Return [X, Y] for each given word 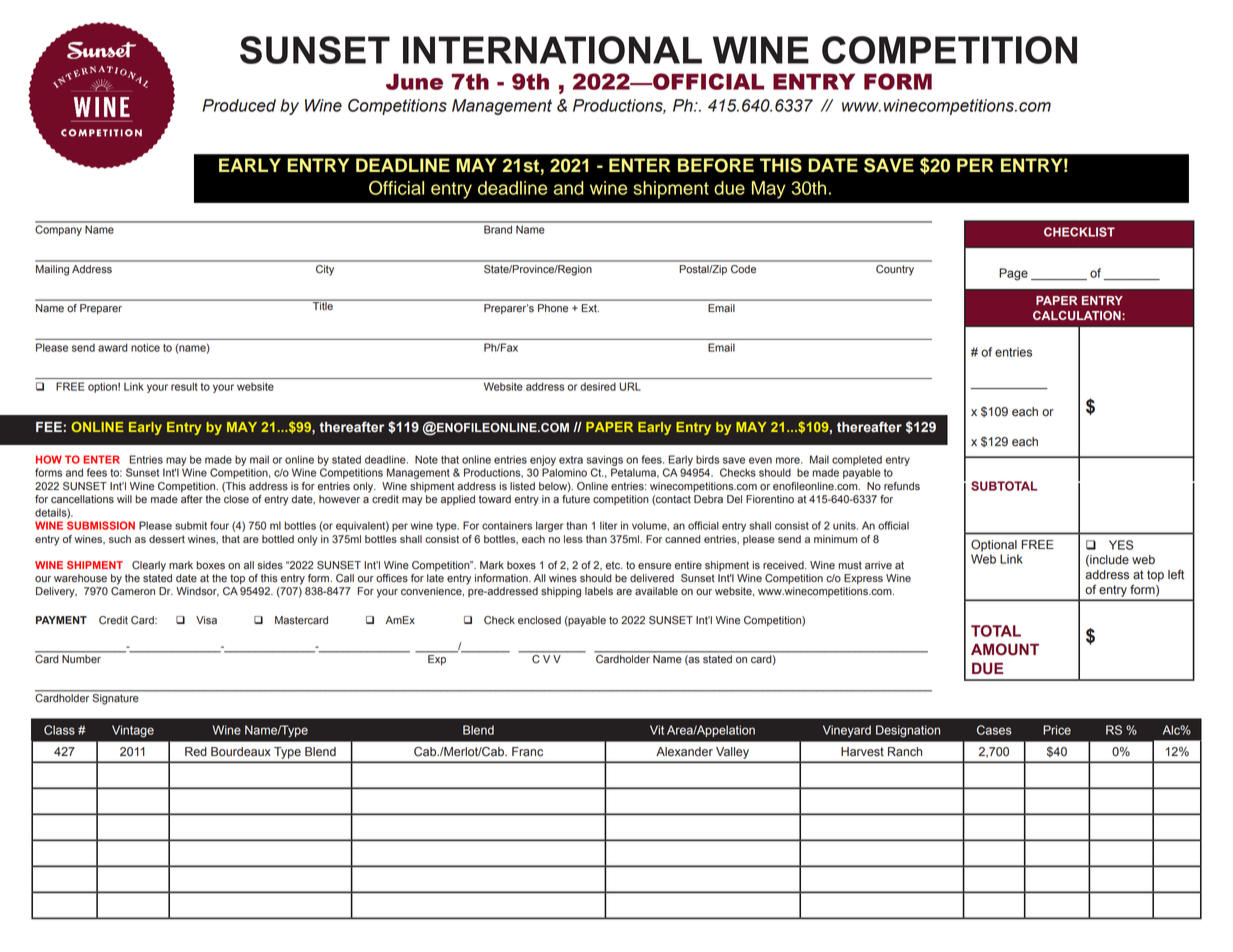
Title [323, 305]
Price [1057, 730]
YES [1121, 545]
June [414, 82]
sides [270, 565]
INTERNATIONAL [552, 50]
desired [598, 387]
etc [614, 565]
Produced [239, 105]
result [184, 386]
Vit [657, 730]
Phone [553, 308]
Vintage [133, 731]
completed [857, 460]
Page [1013, 274]
